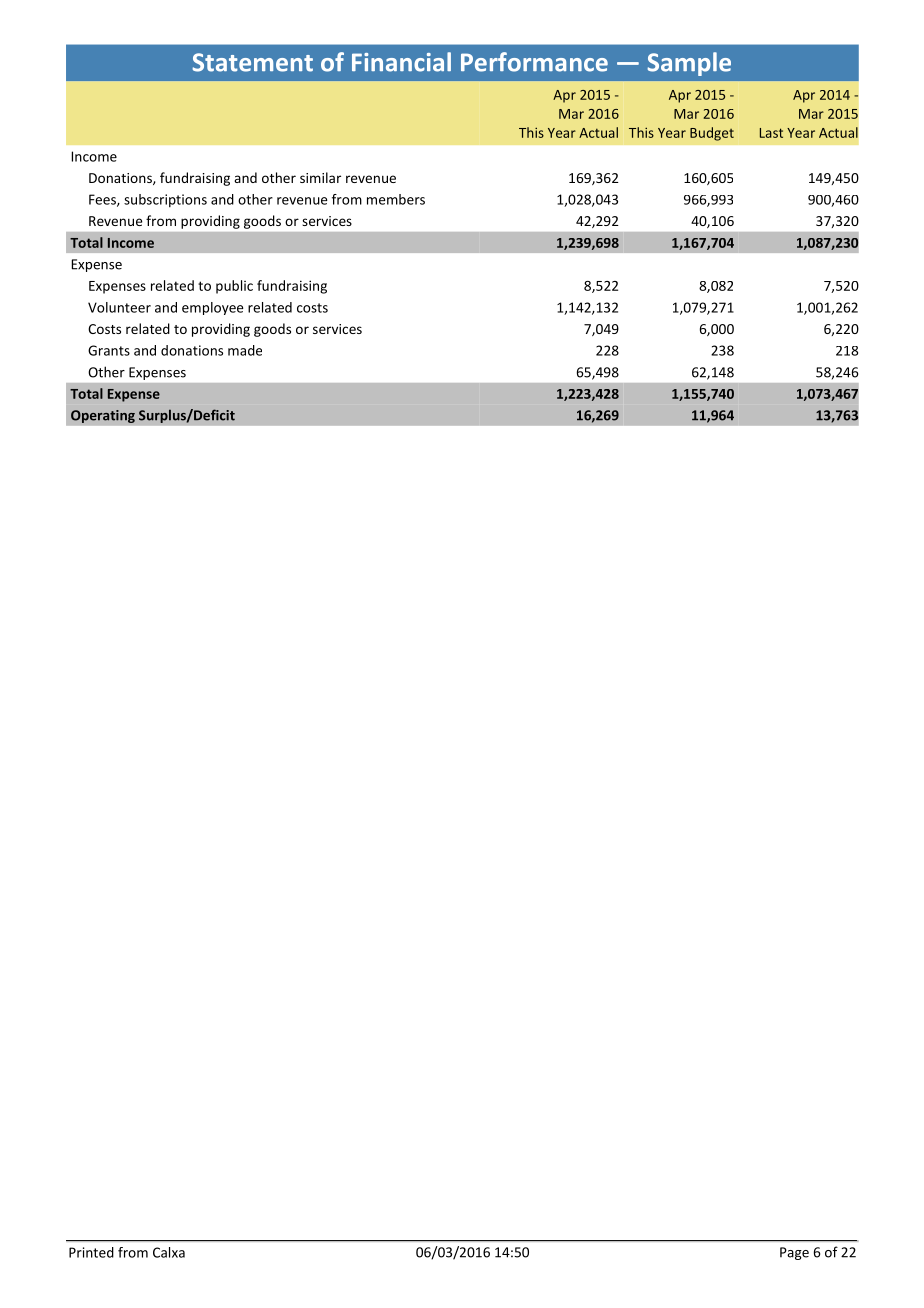  Describe the element at coordinates (91, 1252) in the page. I see `Printed` at that location.
